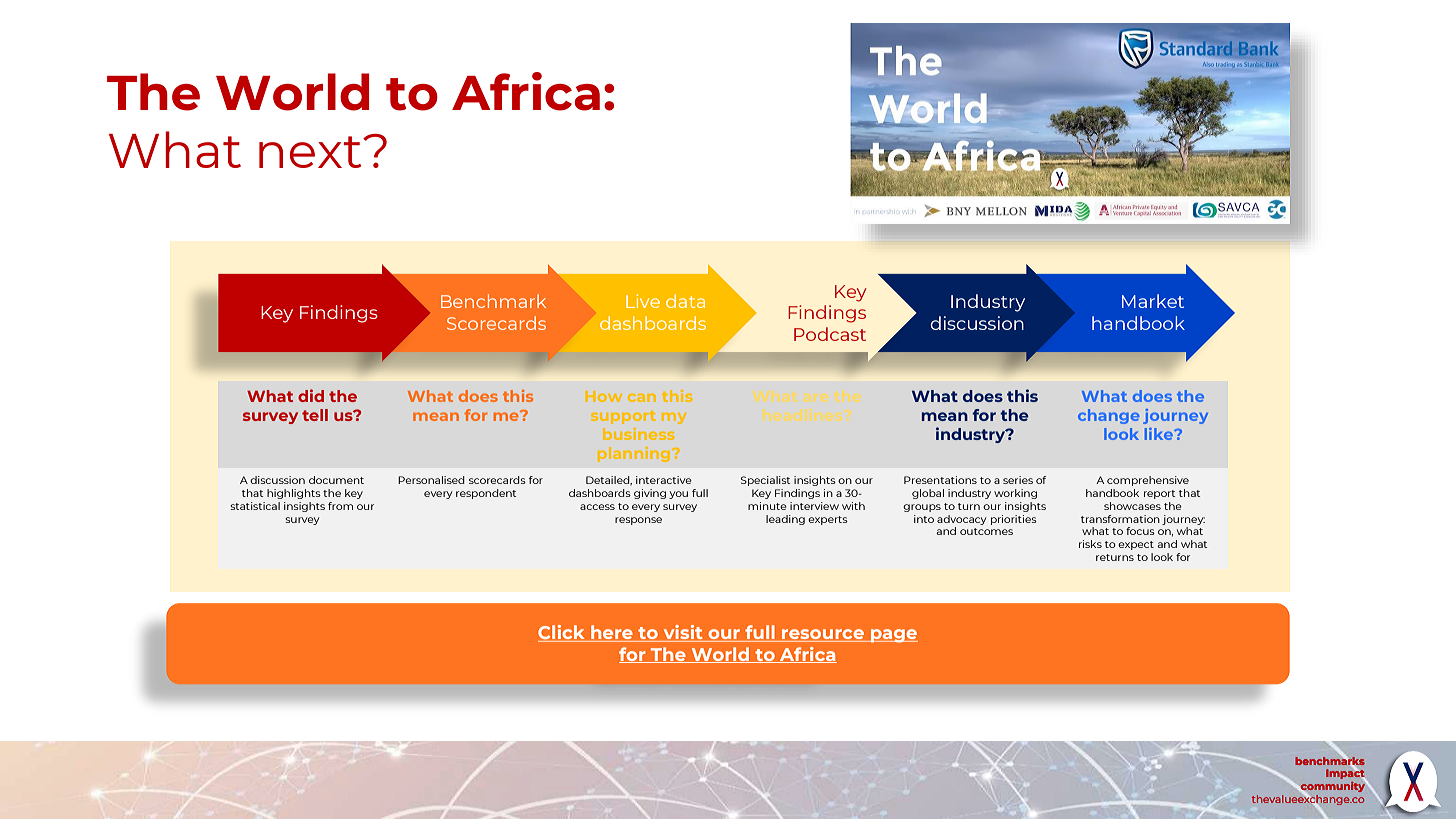 The height and width of the document is (819, 1456). I want to click on Personalised, so click(431, 480).
